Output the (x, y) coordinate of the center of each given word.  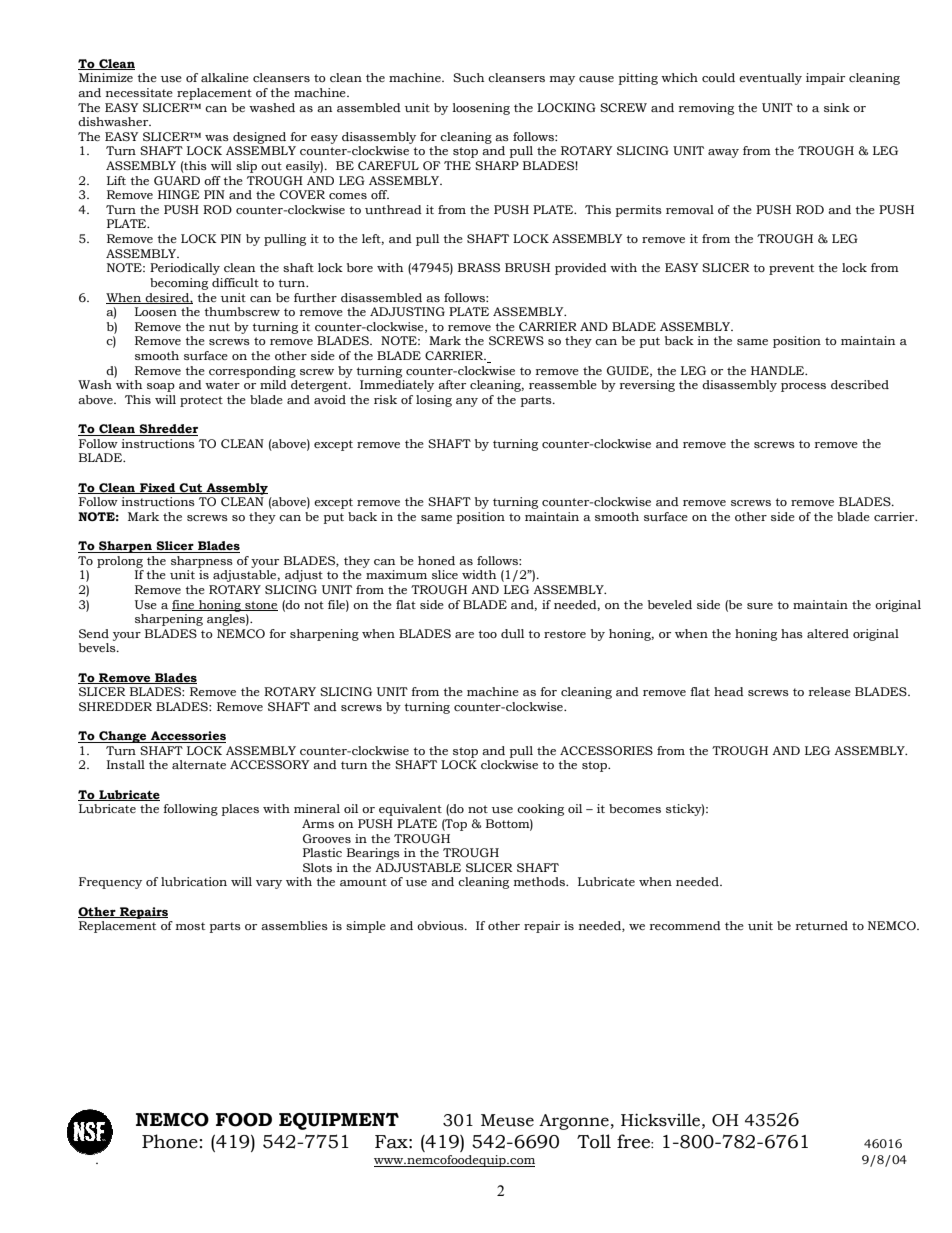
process (803, 387)
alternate (199, 764)
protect (201, 401)
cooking (540, 810)
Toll (594, 1141)
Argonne (574, 1122)
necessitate (139, 92)
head (729, 691)
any (467, 402)
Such (468, 78)
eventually (770, 79)
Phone (170, 1141)
